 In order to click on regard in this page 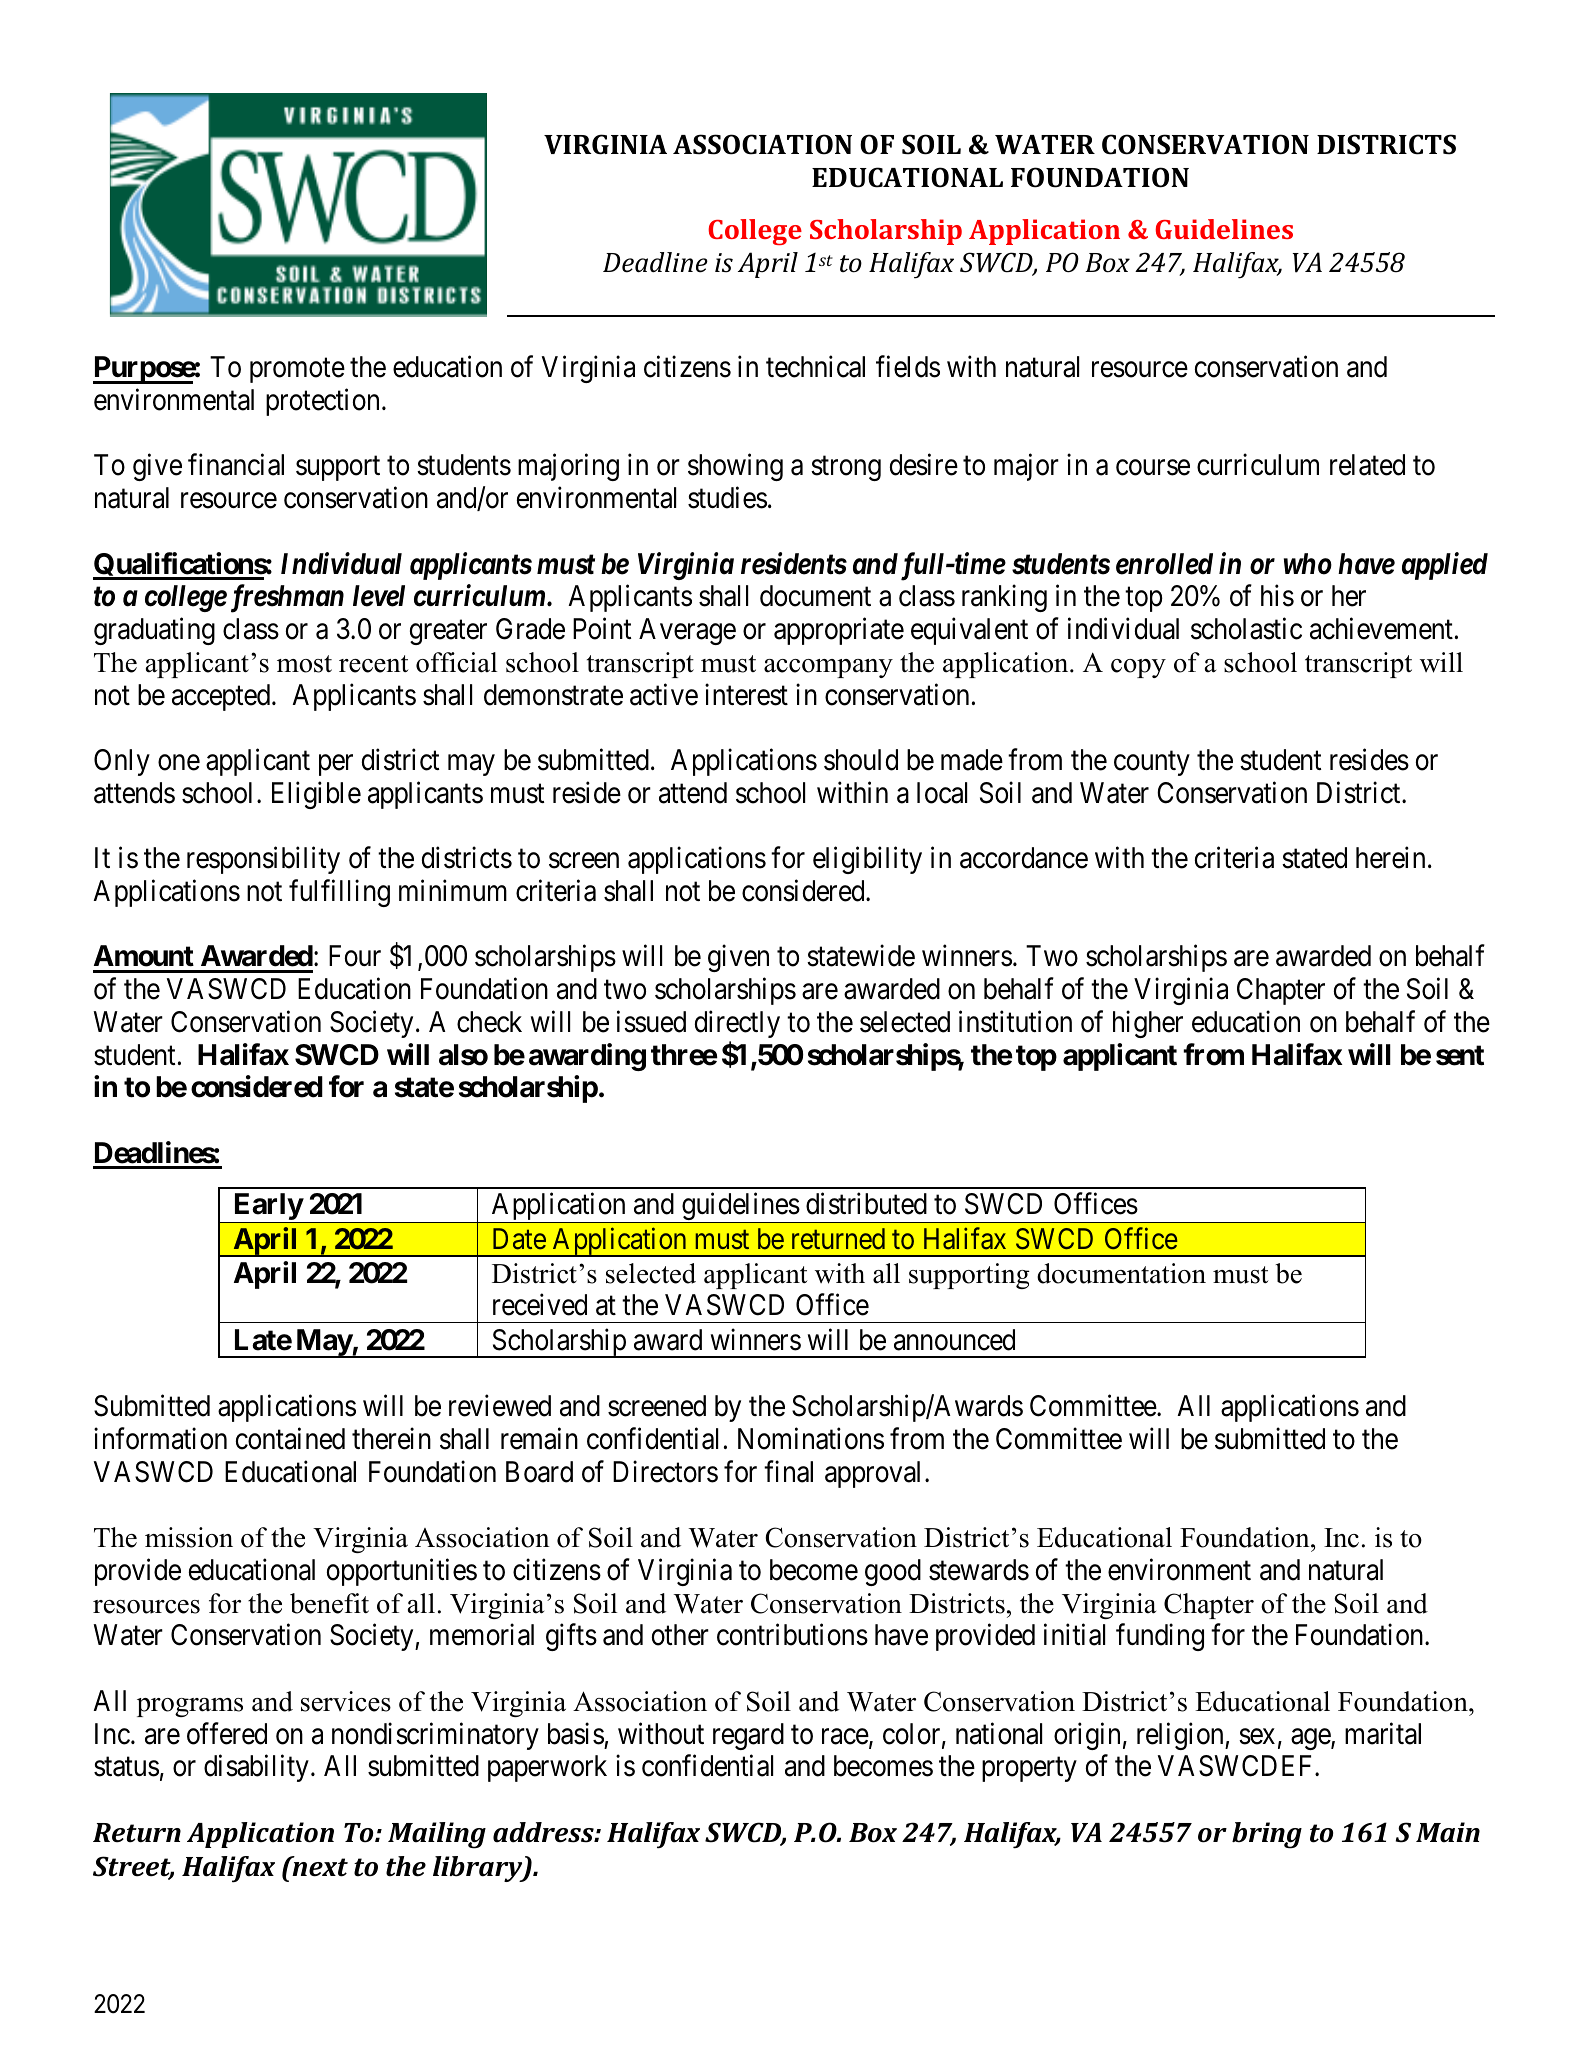, I will do `click(748, 1736)`.
